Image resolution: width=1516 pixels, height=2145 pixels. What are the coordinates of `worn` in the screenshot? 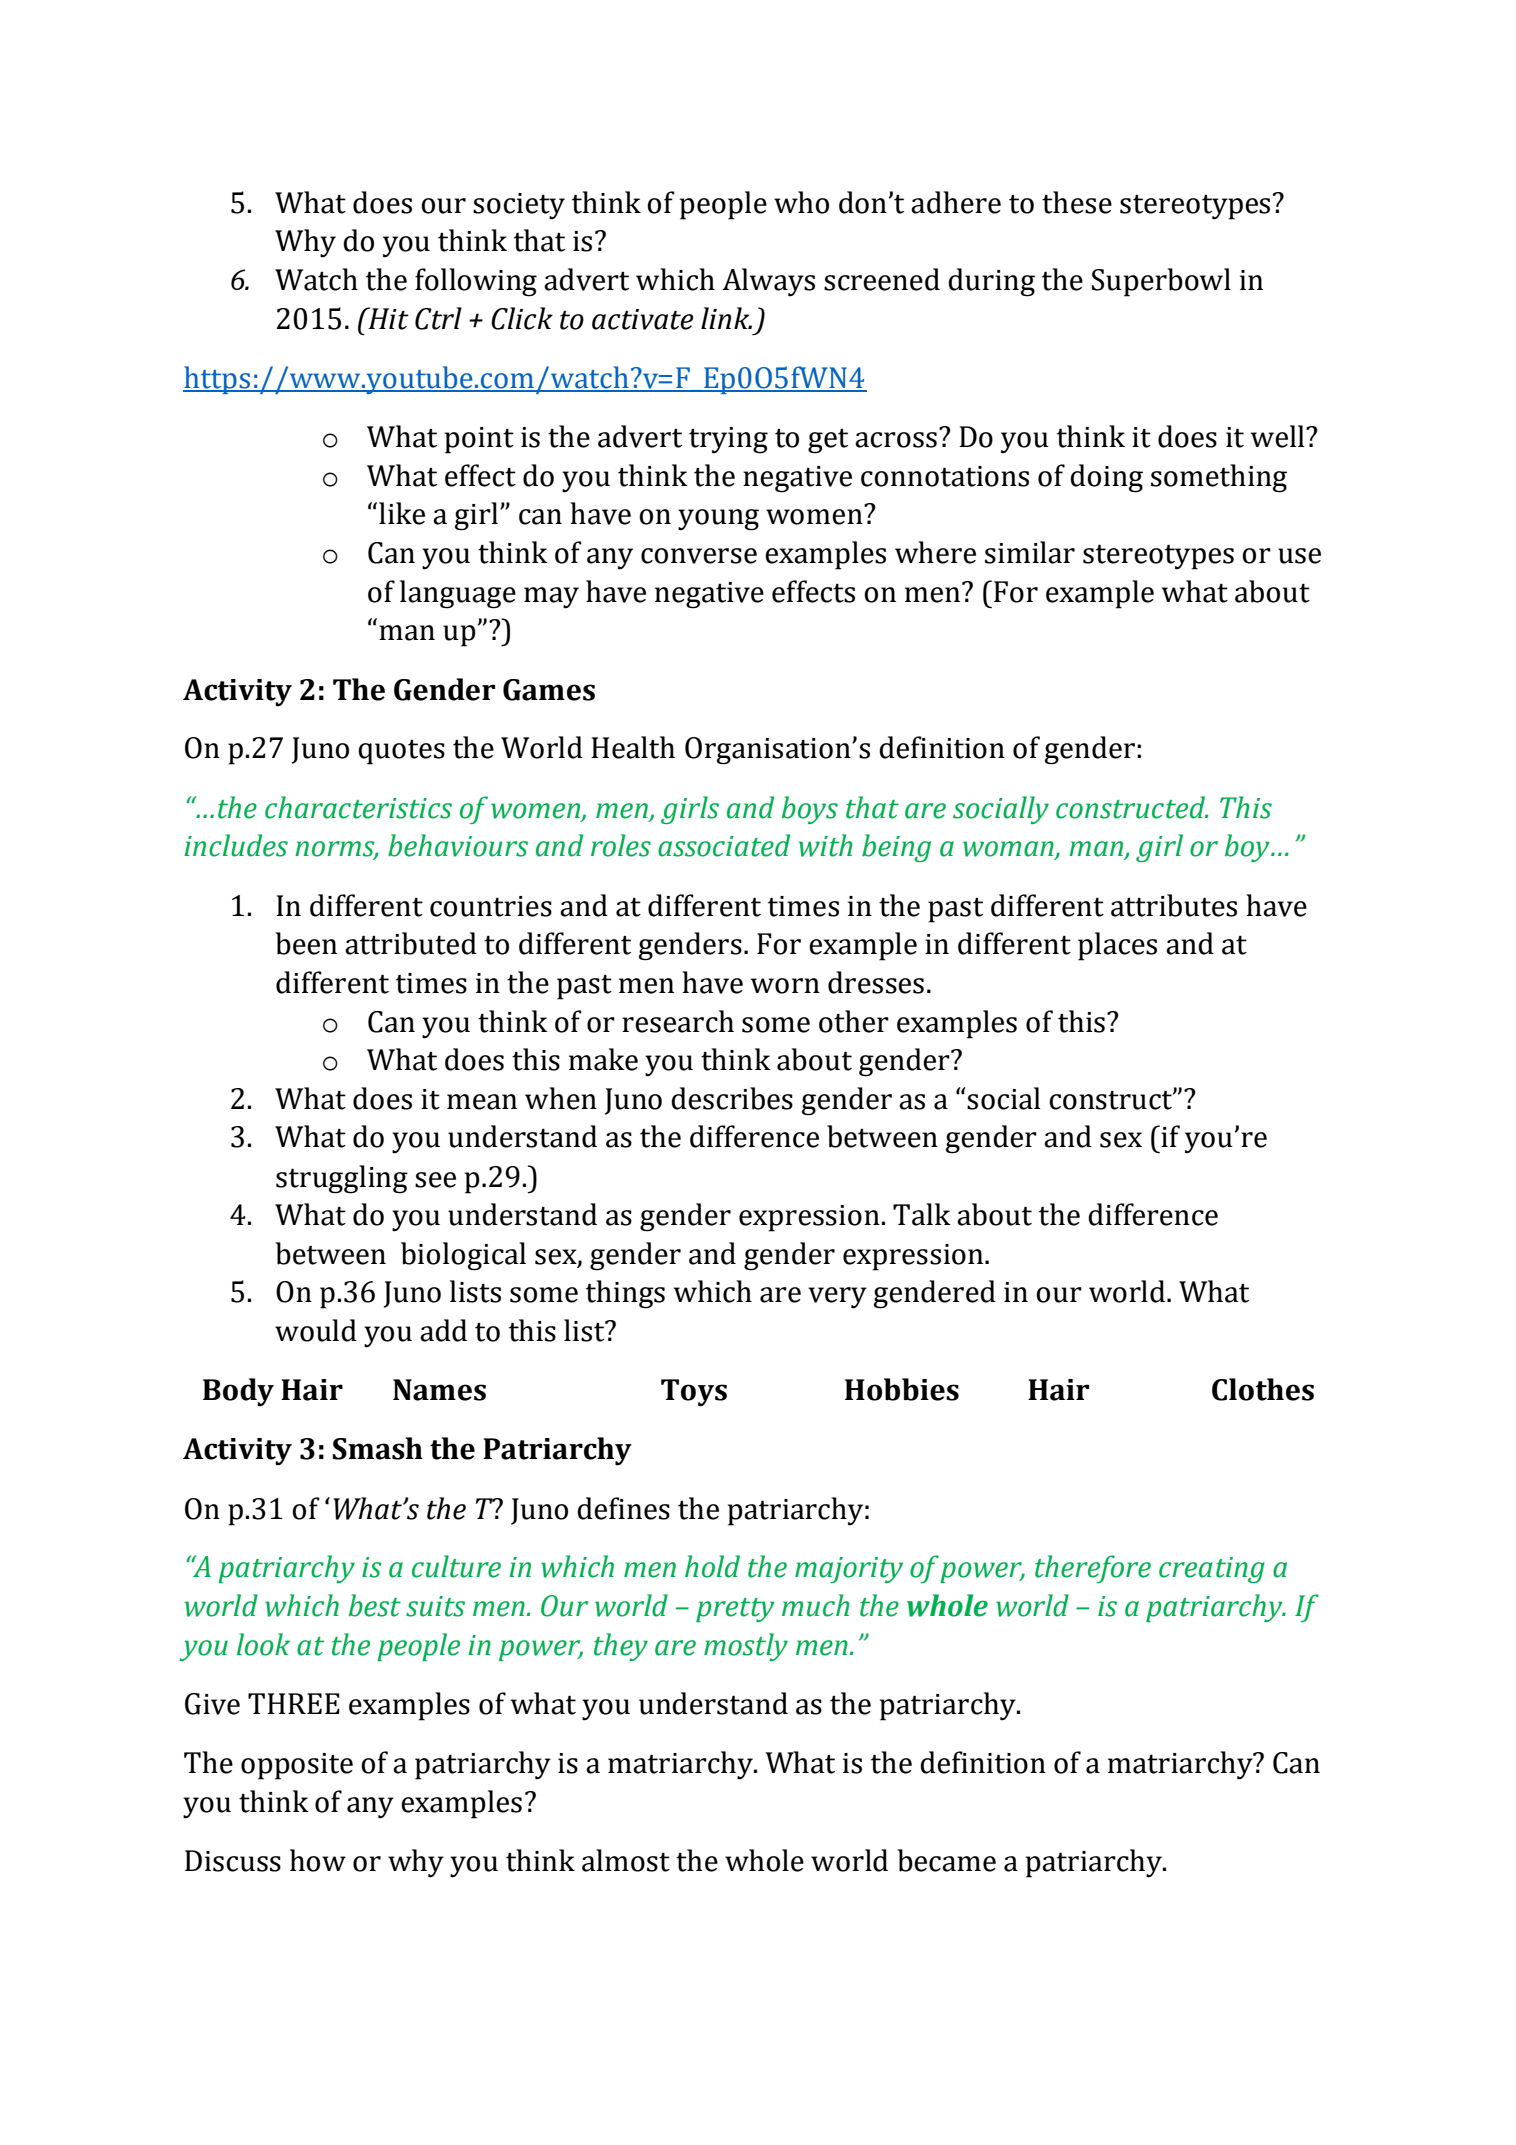 It's located at (785, 986).
